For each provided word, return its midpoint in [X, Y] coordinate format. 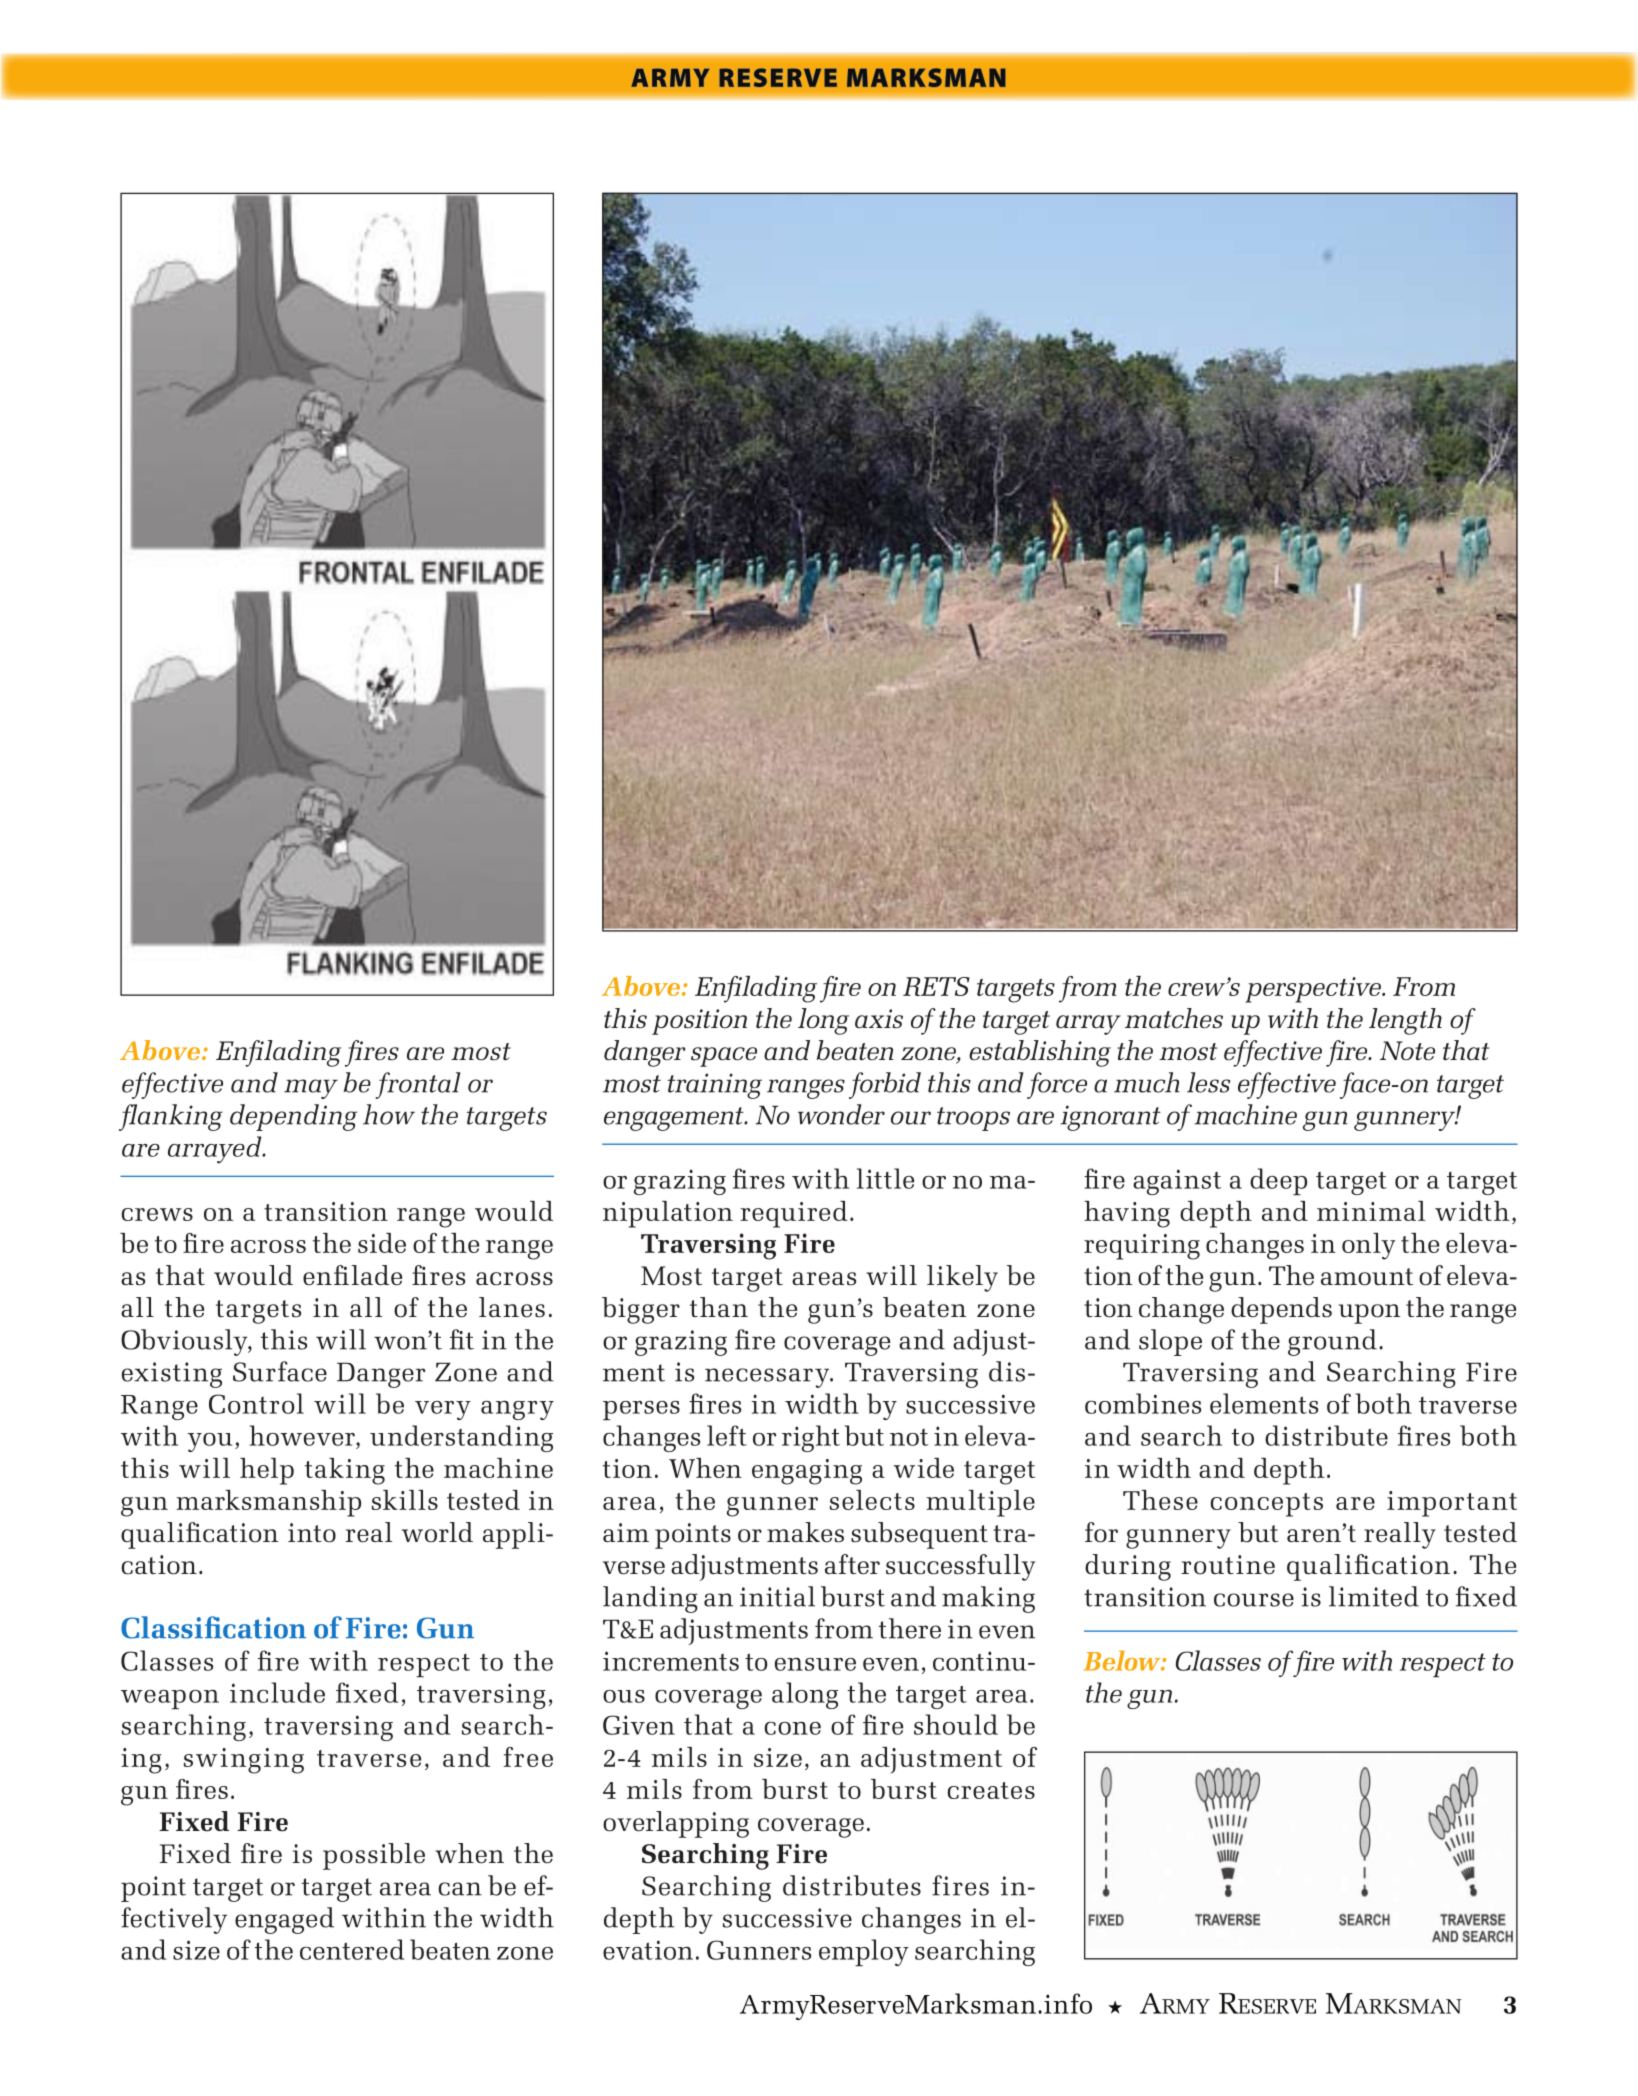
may [311, 1089]
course [1254, 1600]
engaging [807, 1472]
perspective [1314, 990]
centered [352, 1949]
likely [962, 1278]
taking [345, 1471]
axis [879, 1019]
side [382, 1243]
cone [792, 1728]
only [1369, 1246]
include [277, 1692]
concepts [1266, 1505]
